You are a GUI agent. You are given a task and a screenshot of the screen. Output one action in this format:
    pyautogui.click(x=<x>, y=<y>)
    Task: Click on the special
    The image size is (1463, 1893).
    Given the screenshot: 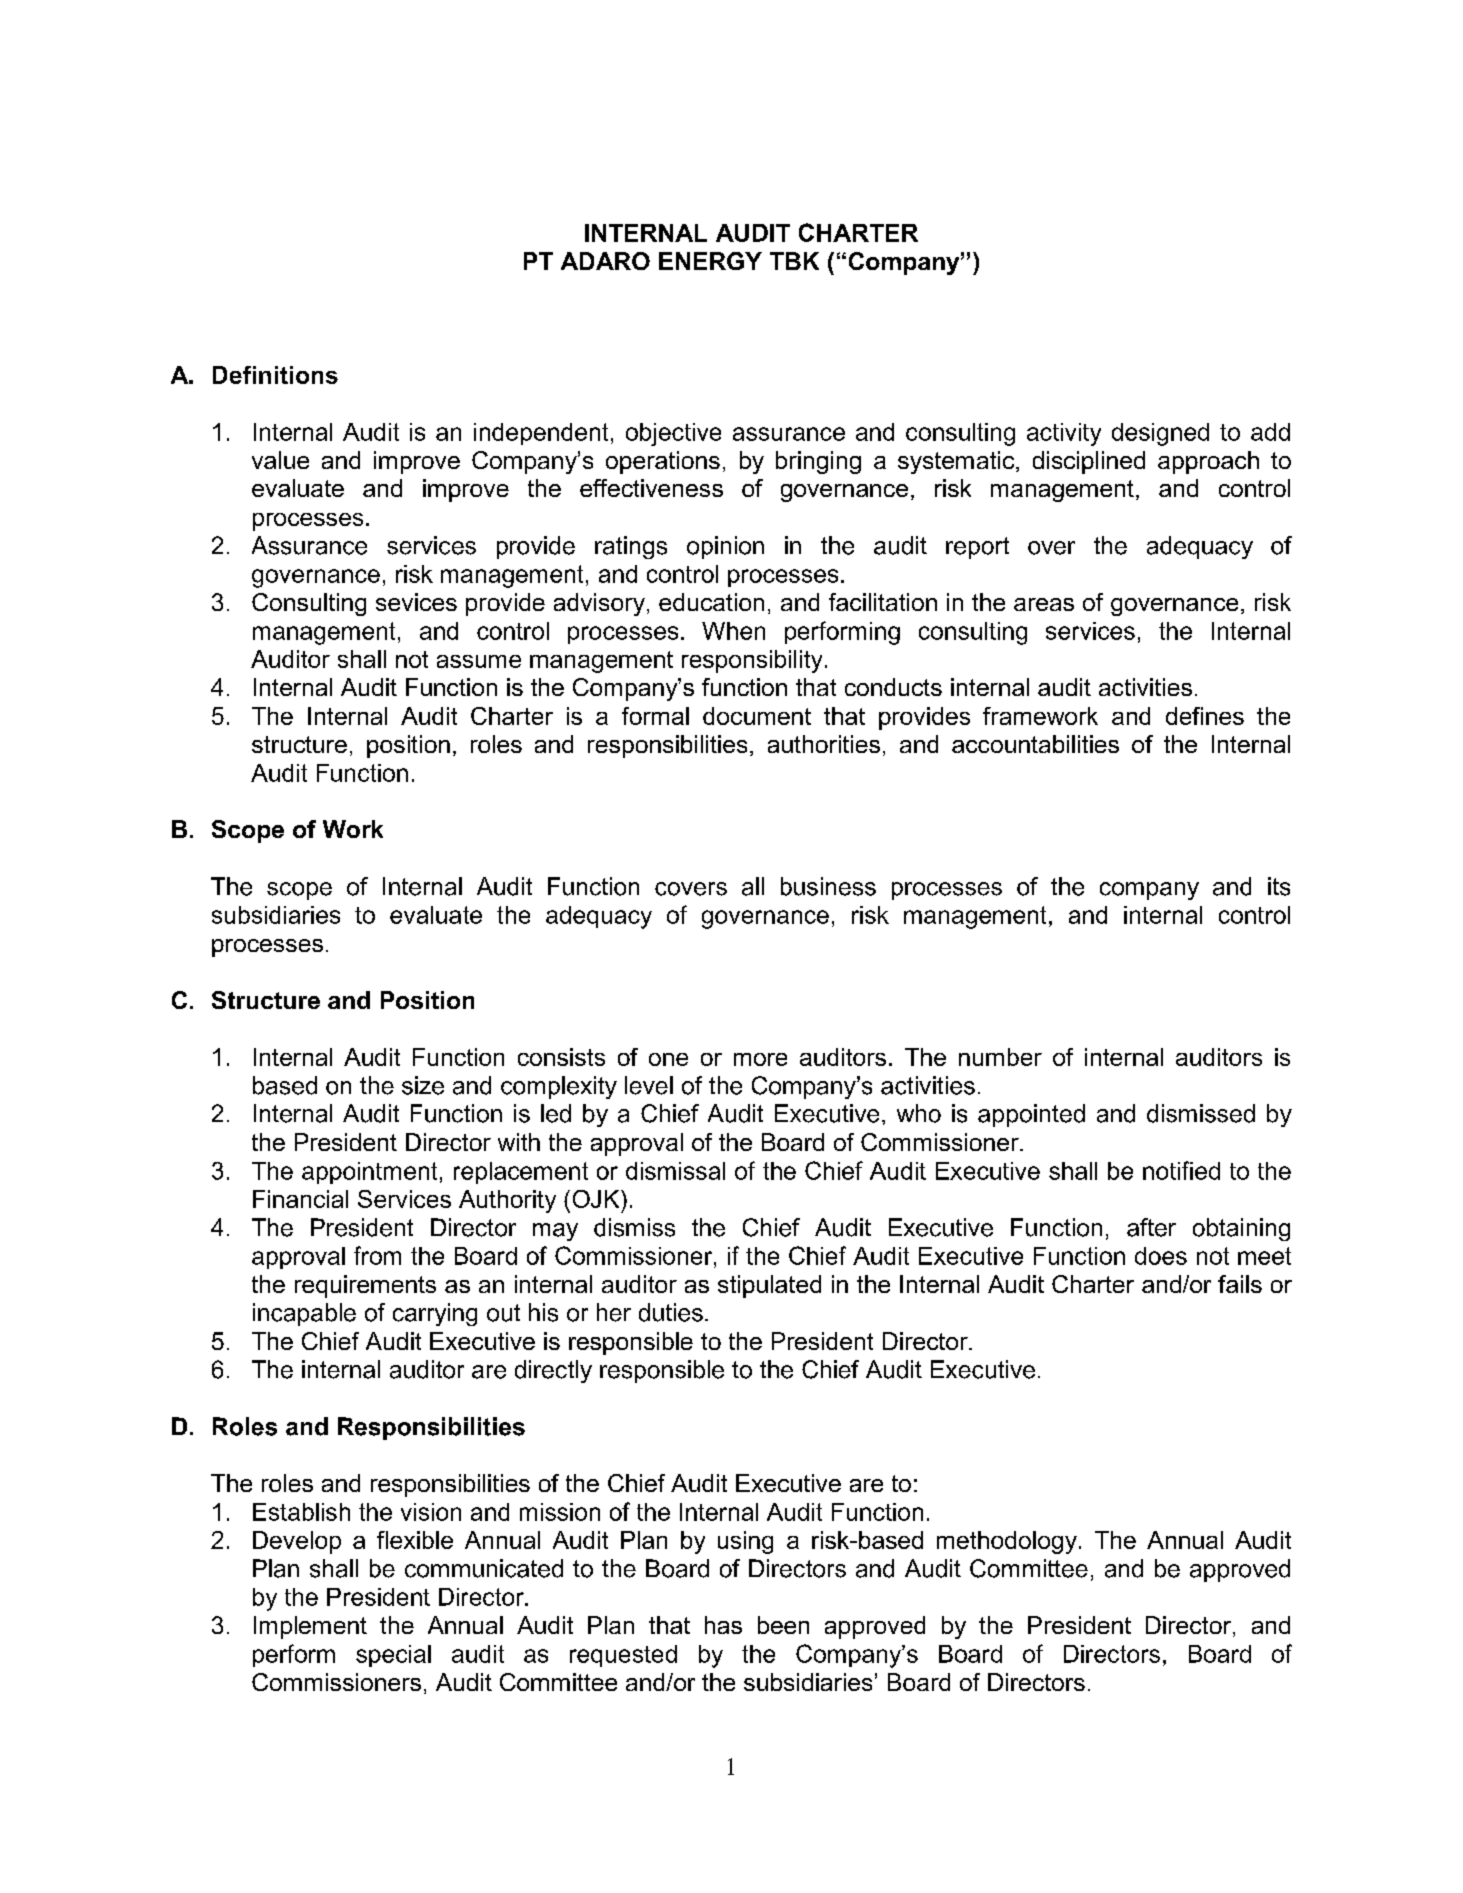 What is the action you would take?
    pyautogui.click(x=393, y=1656)
